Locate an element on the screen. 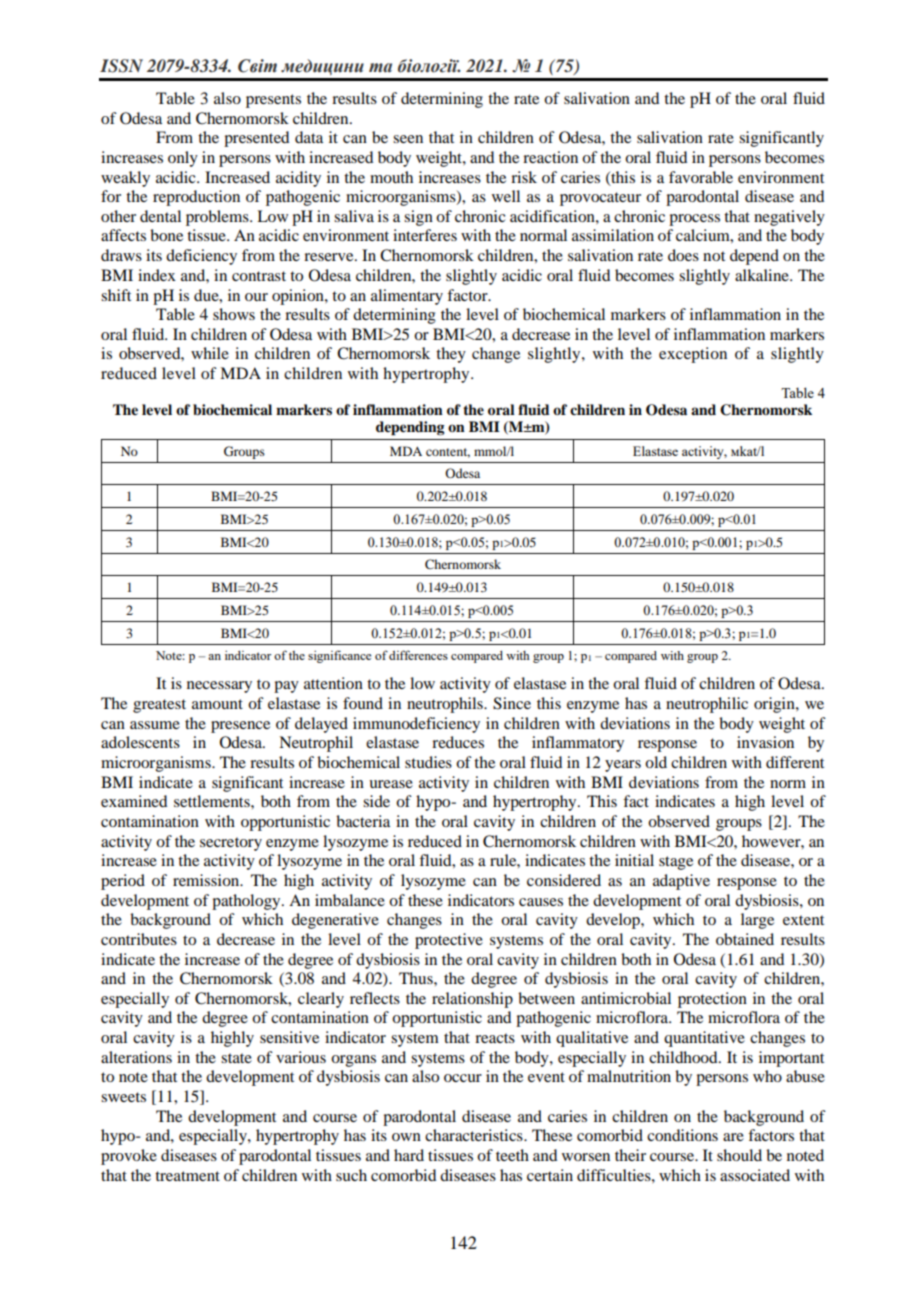 The height and width of the screenshot is (1308, 924). seen is located at coordinates (408, 139).
